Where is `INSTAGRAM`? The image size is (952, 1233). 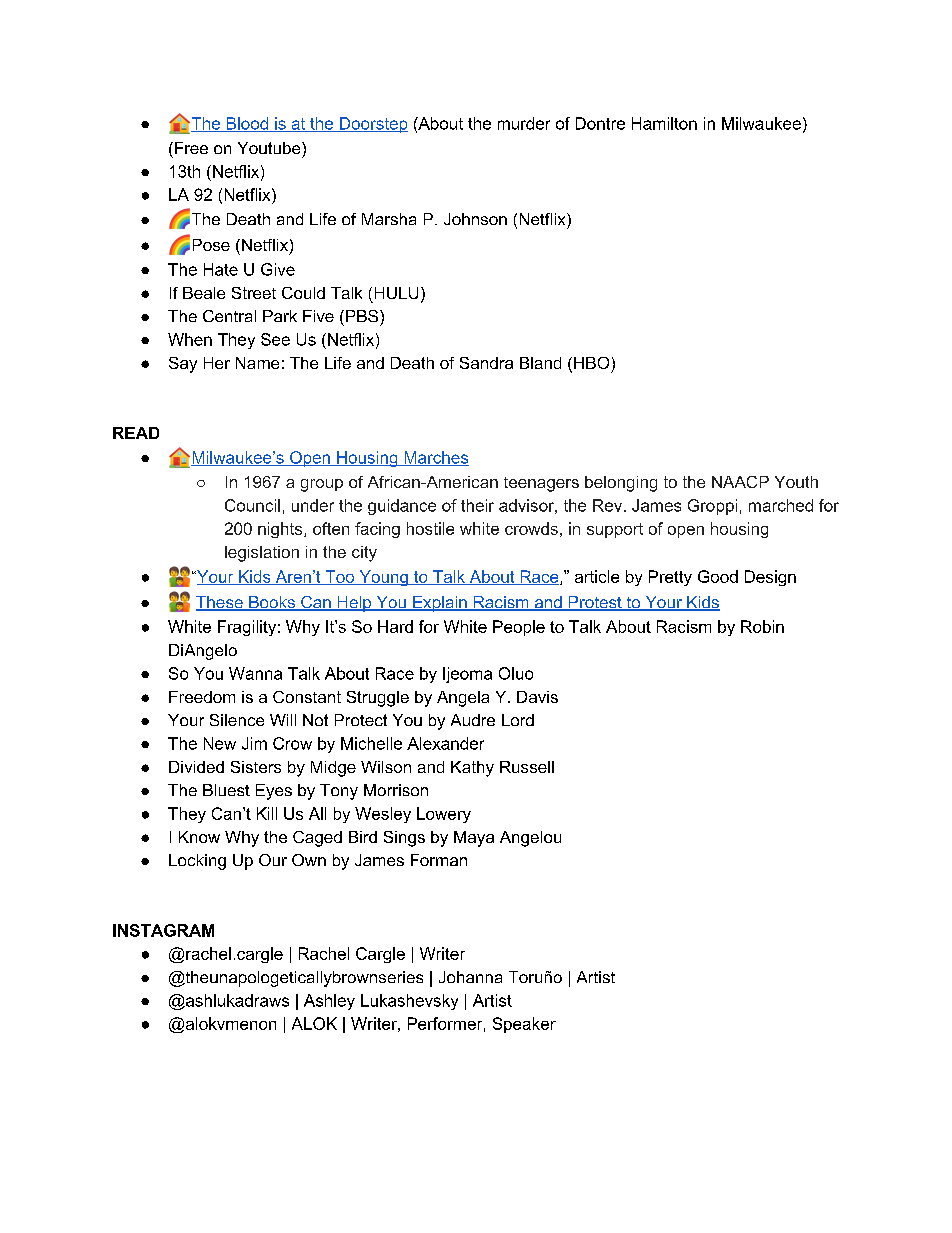
INSTAGRAM is located at coordinates (163, 930).
